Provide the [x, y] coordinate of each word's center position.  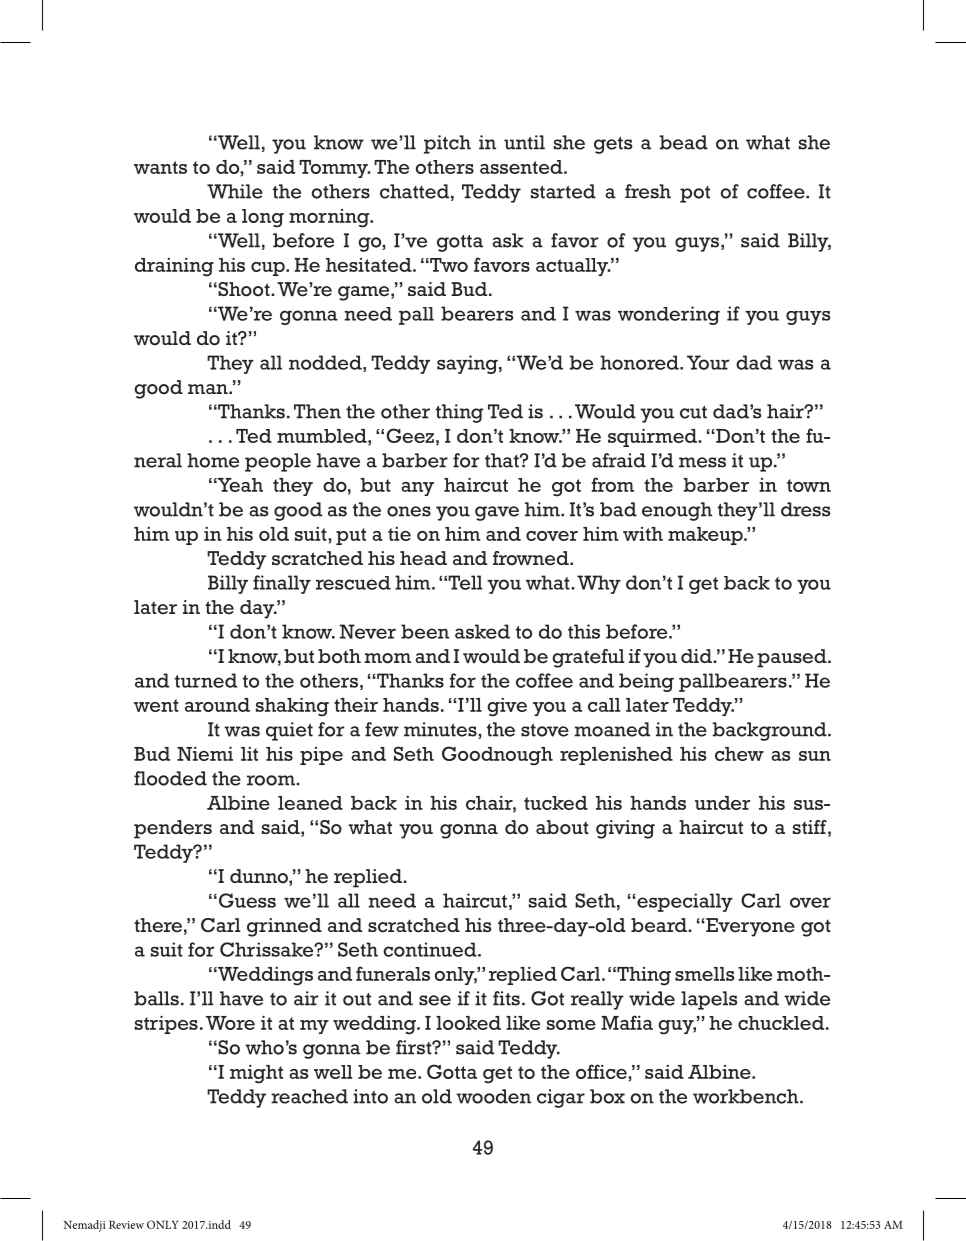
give [507, 707]
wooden [493, 1096]
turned [206, 680]
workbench [747, 1096]
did [697, 656]
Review [126, 1224]
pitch [447, 144]
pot [695, 194]
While [235, 191]
